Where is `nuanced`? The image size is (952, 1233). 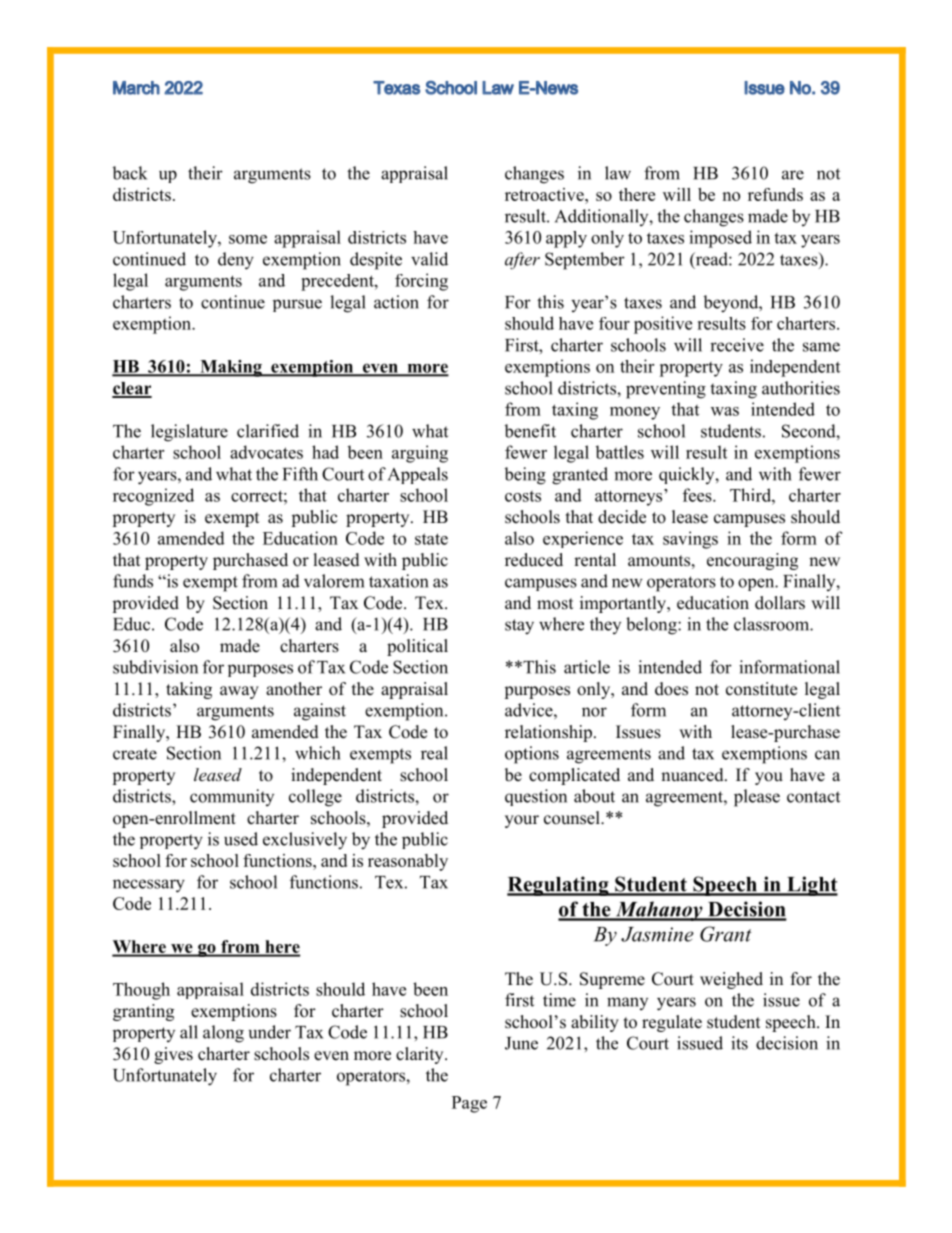 nuanced is located at coordinates (693, 775).
